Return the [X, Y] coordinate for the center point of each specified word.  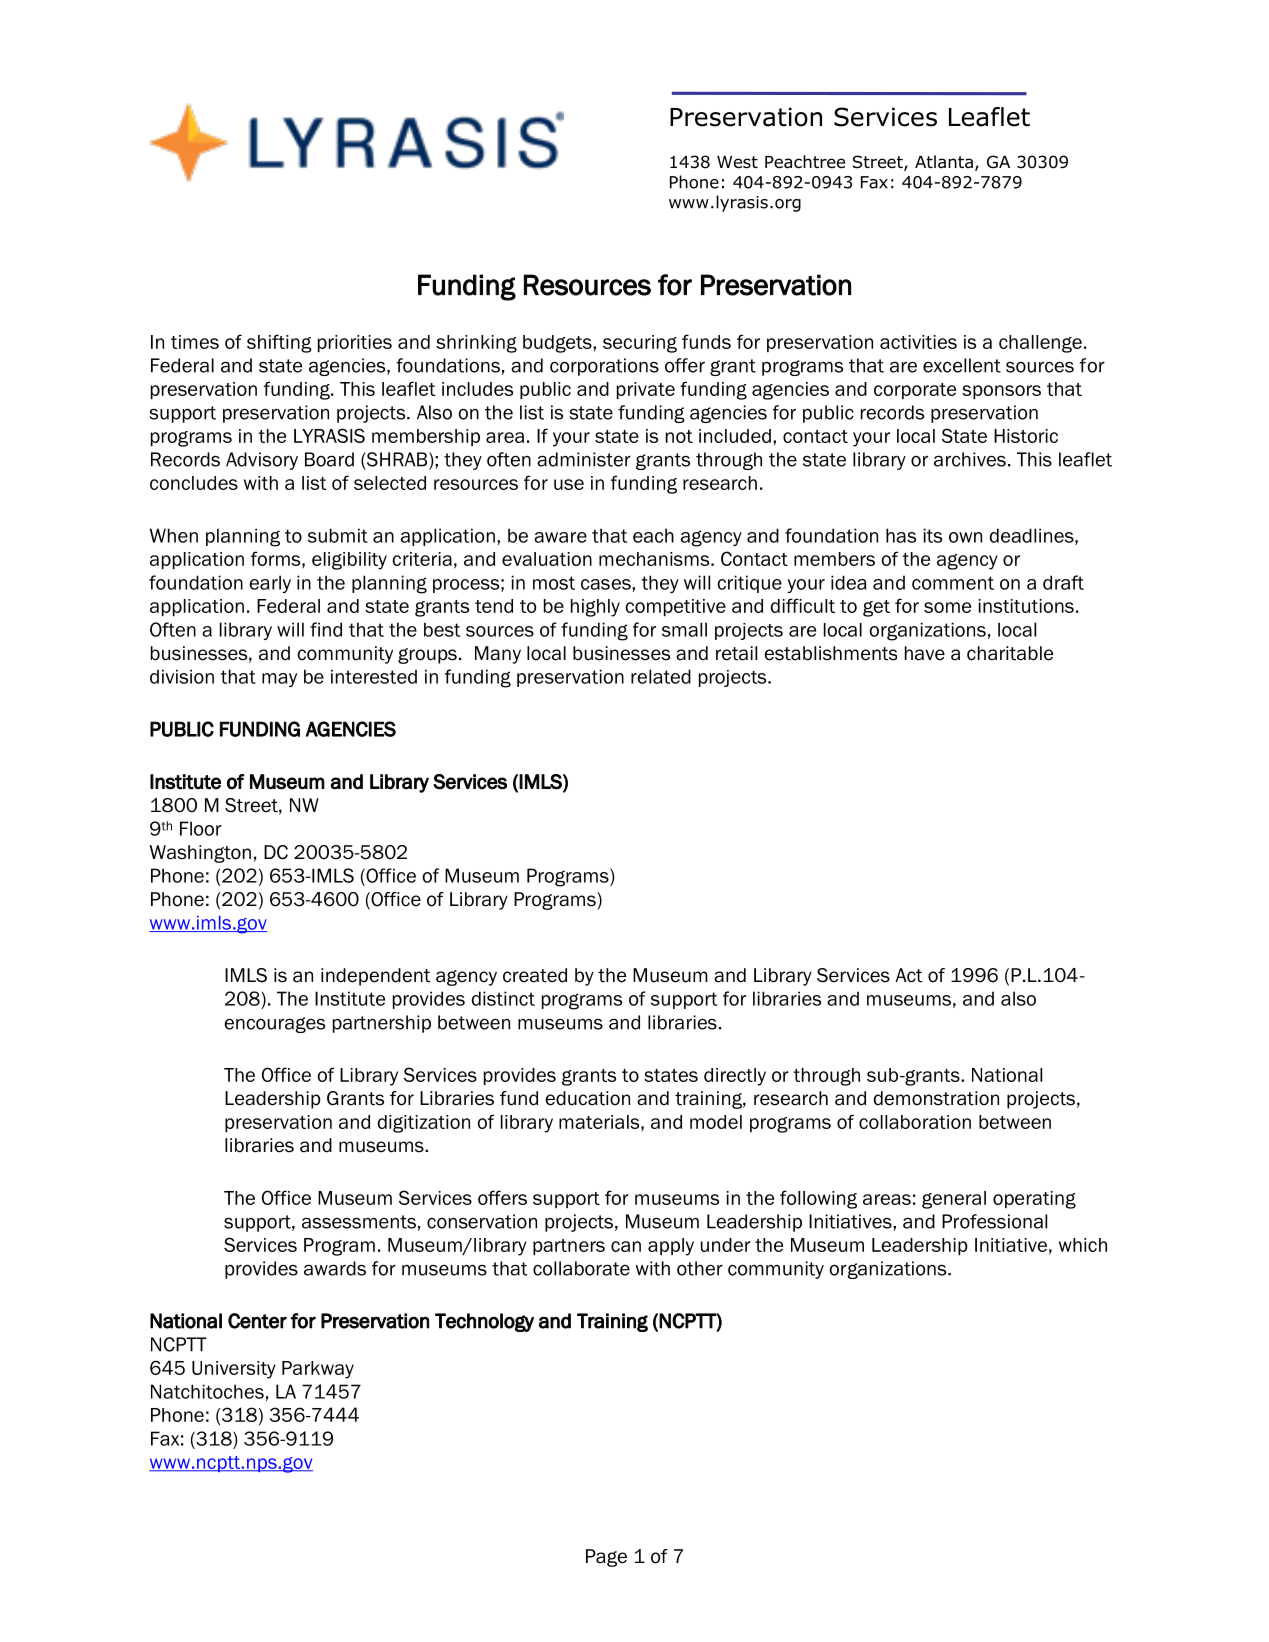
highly [595, 608]
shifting [279, 343]
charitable [1010, 653]
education [588, 1098]
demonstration [936, 1098]
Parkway [318, 1370]
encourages [274, 1025]
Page [606, 1558]
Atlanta [944, 162]
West [737, 162]
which [1083, 1245]
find [326, 629]
